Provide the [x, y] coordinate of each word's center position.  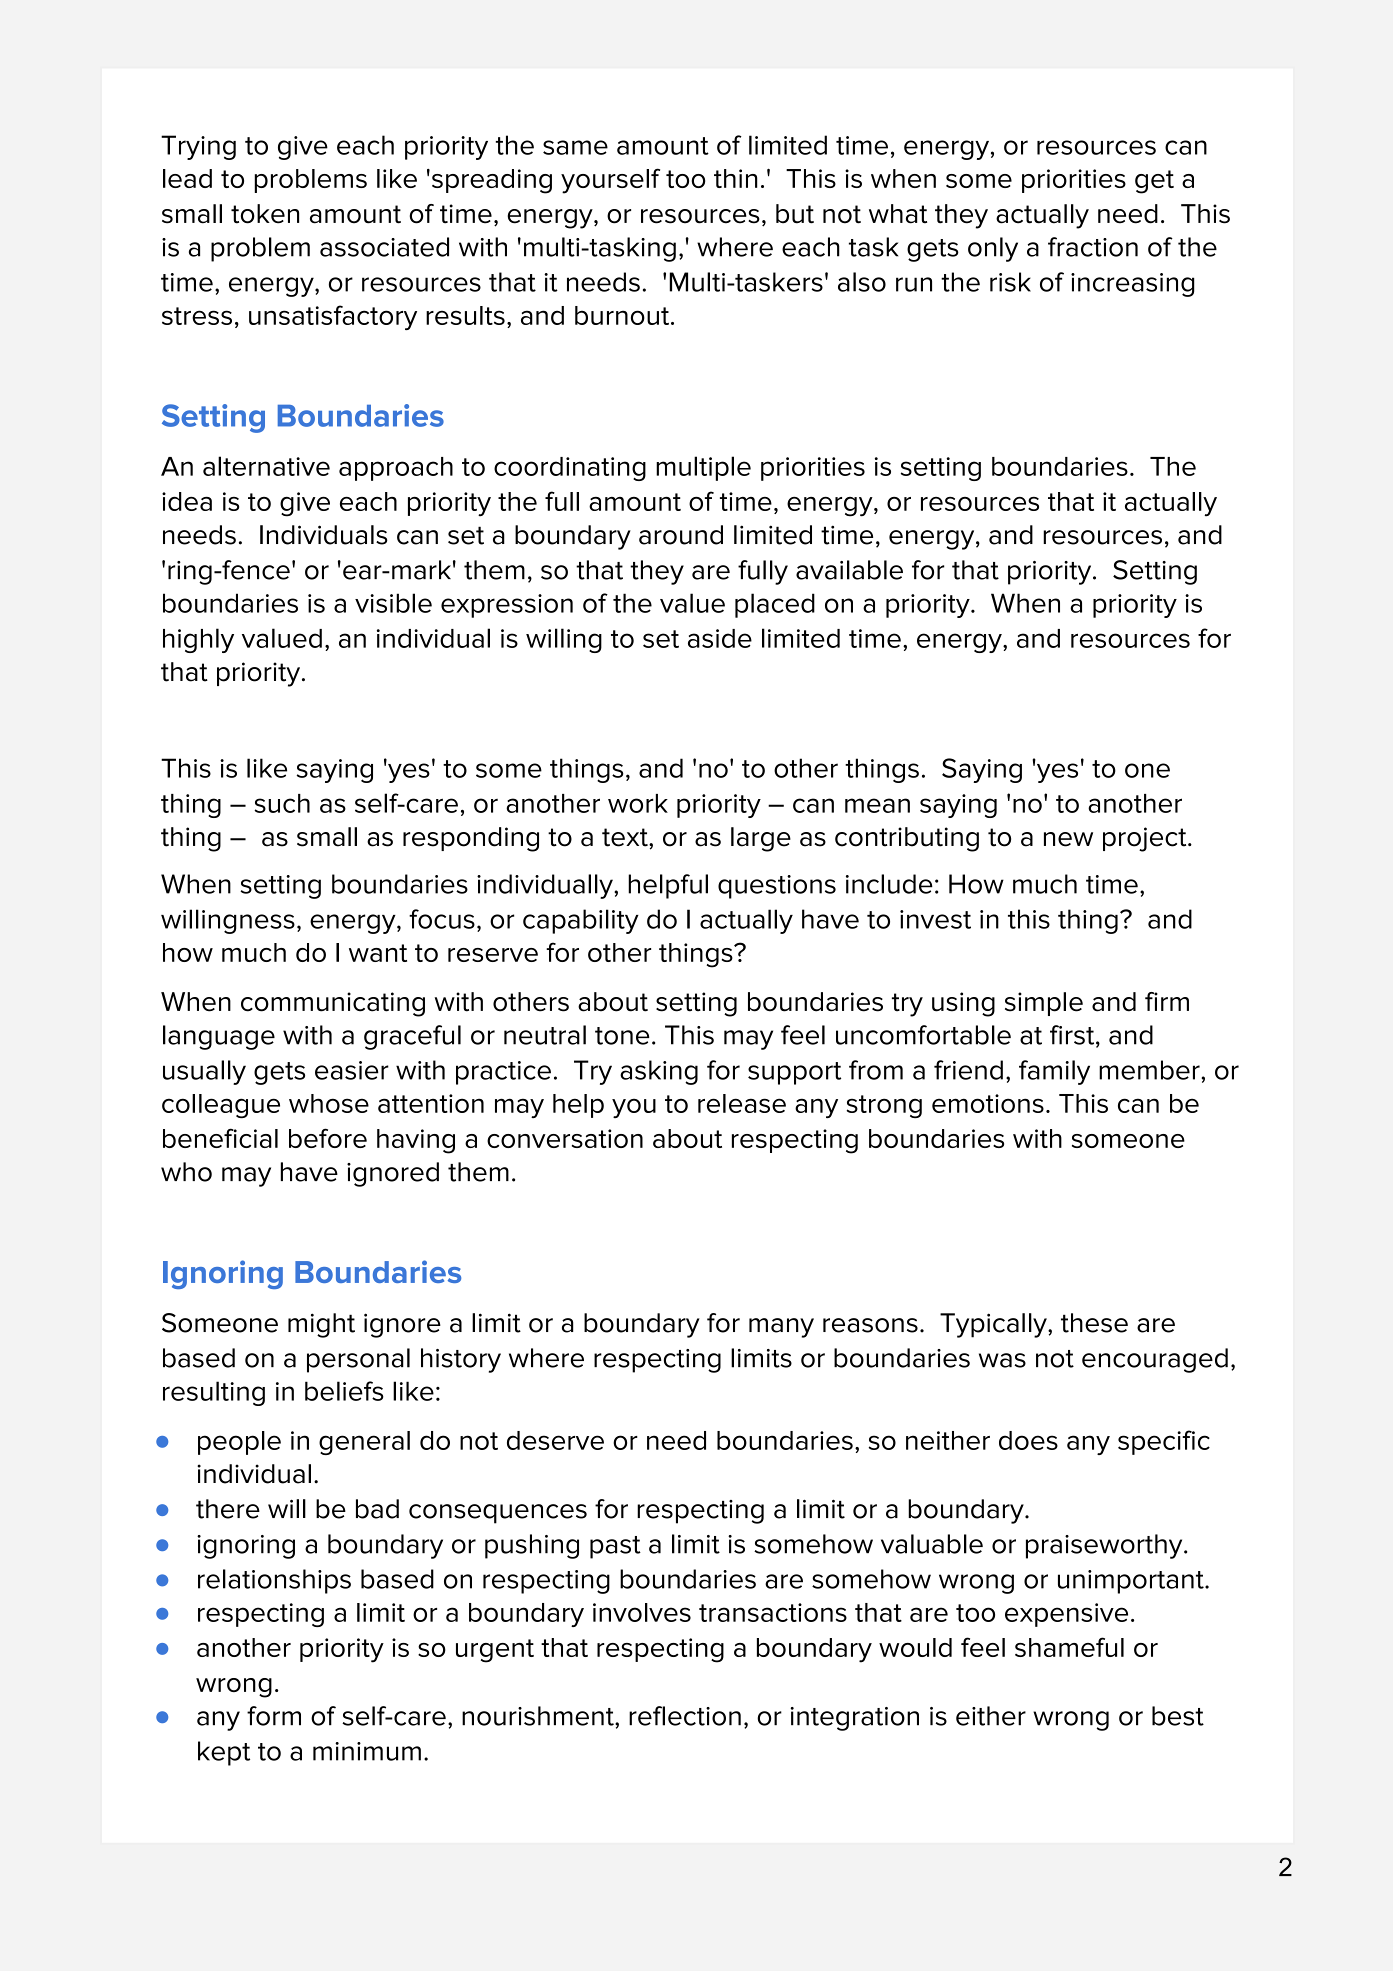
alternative [266, 466]
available [849, 570]
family [1054, 1072]
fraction [1093, 247]
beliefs [344, 1391]
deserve [555, 1440]
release [742, 1103]
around [681, 535]
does [1028, 1440]
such [282, 803]
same [575, 147]
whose [329, 1103]
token [265, 214]
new [1068, 839]
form [274, 1716]
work [638, 803]
